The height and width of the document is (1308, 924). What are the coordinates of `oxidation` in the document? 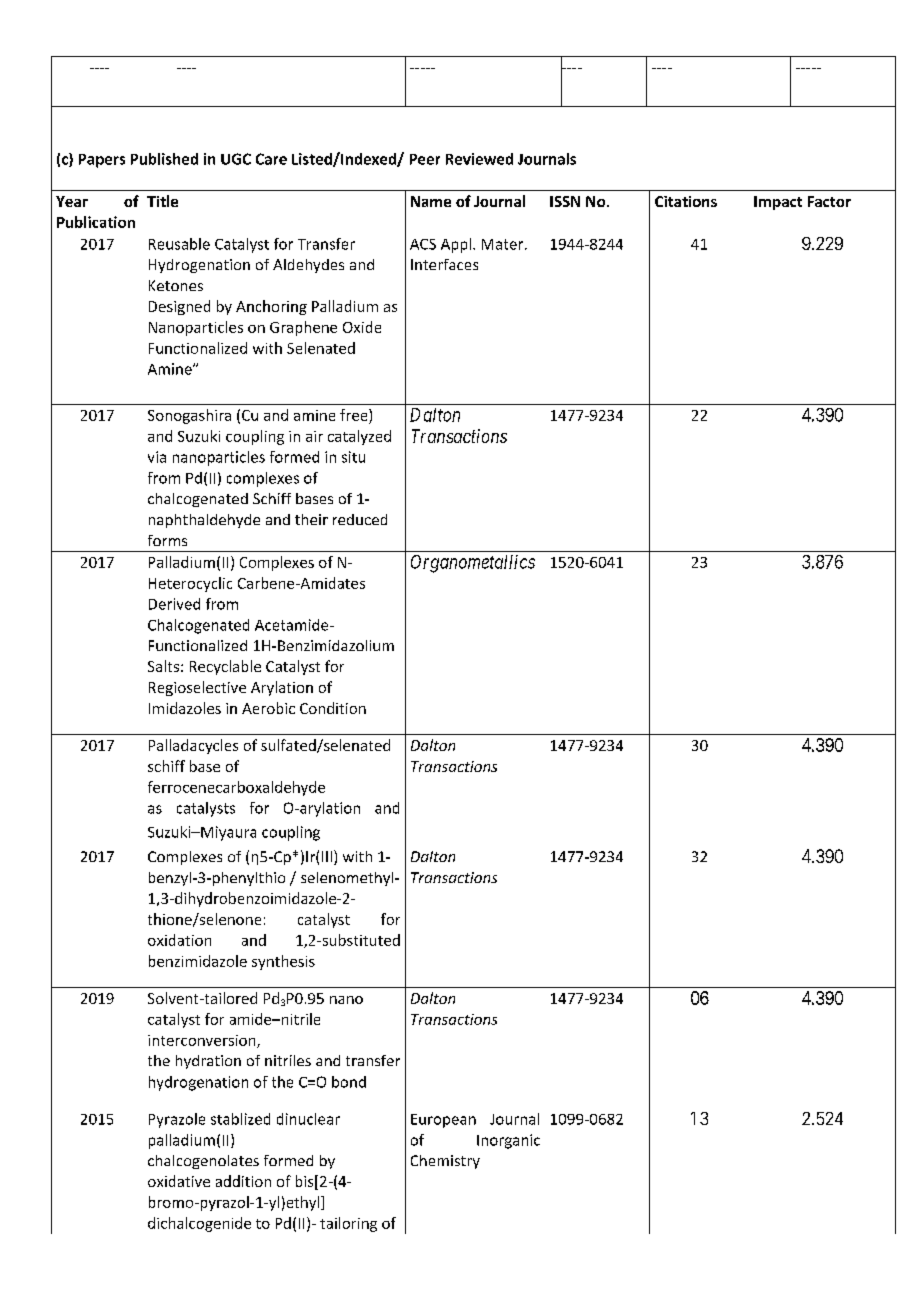 It's located at (179, 940).
